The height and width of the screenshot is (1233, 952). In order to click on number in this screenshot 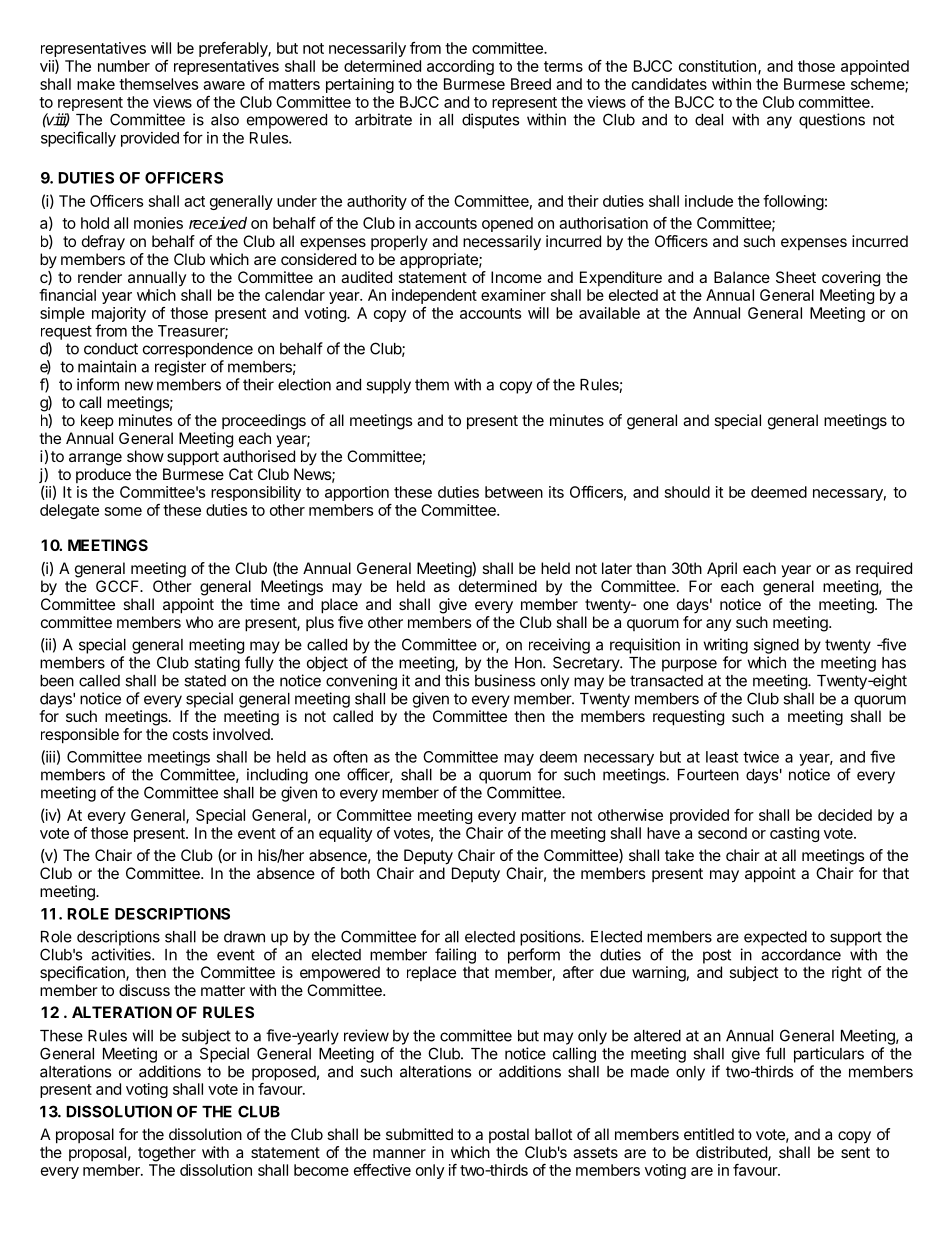, I will do `click(124, 66)`.
